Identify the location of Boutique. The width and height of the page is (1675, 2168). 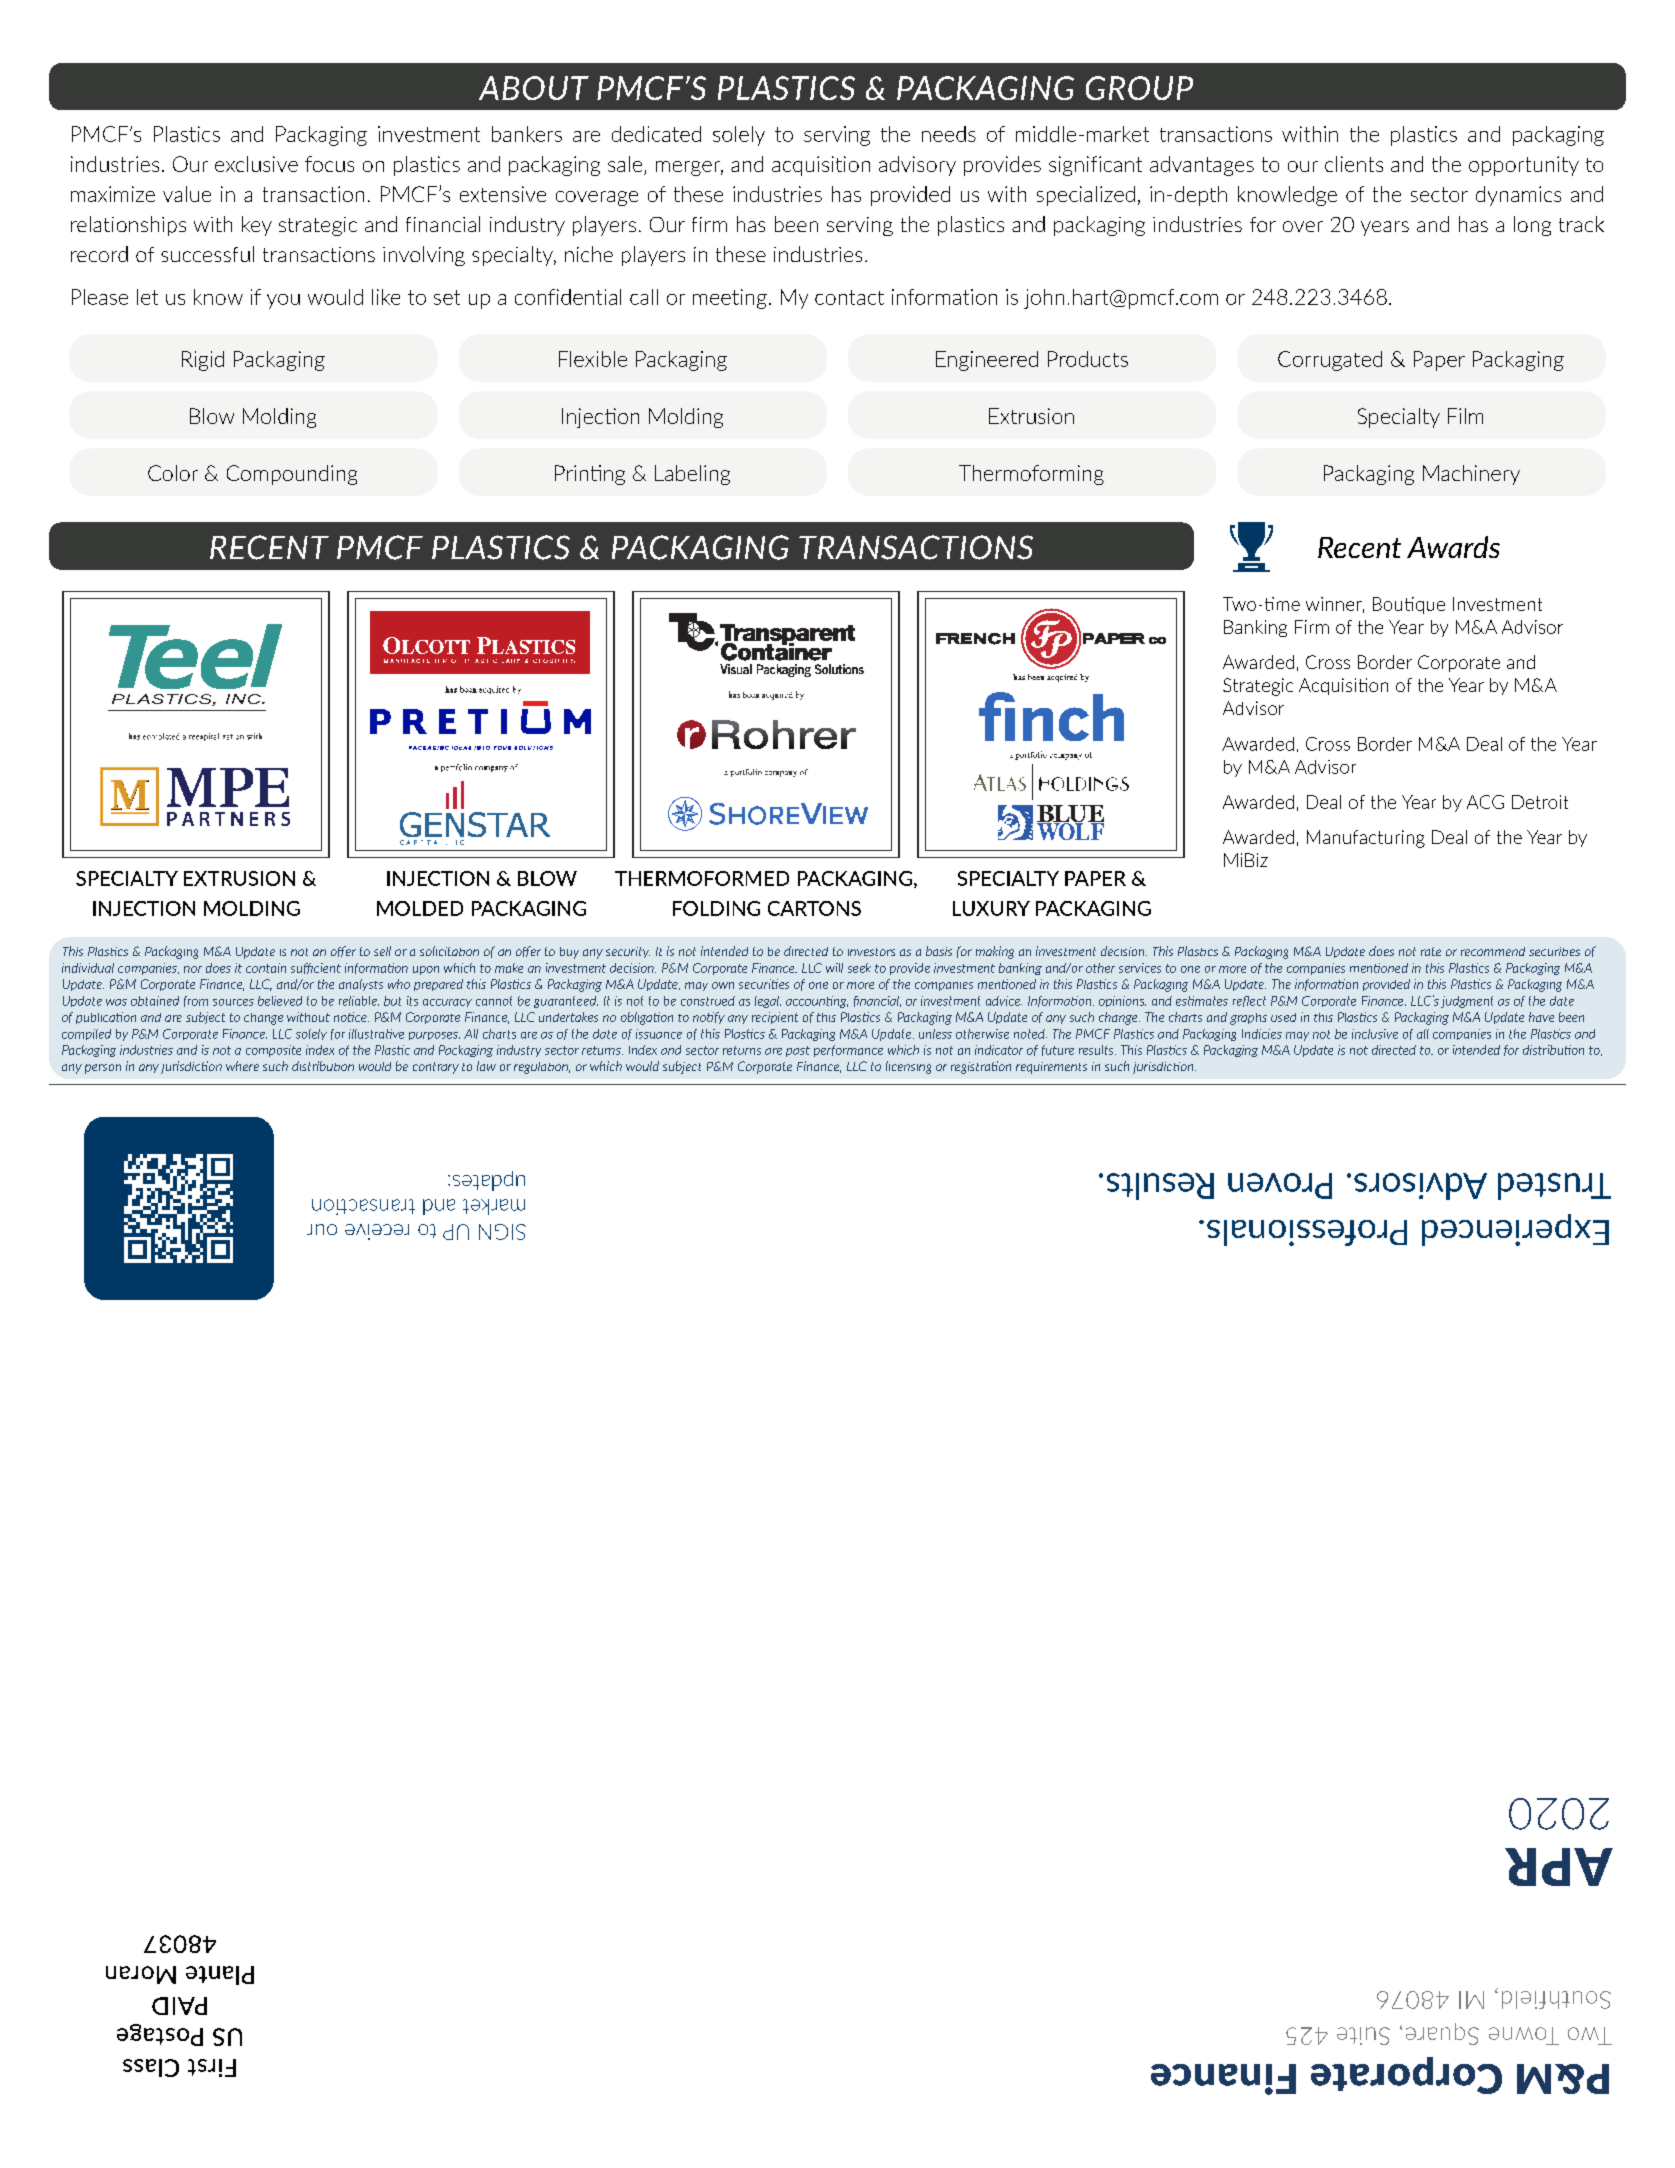
(1409, 605).
